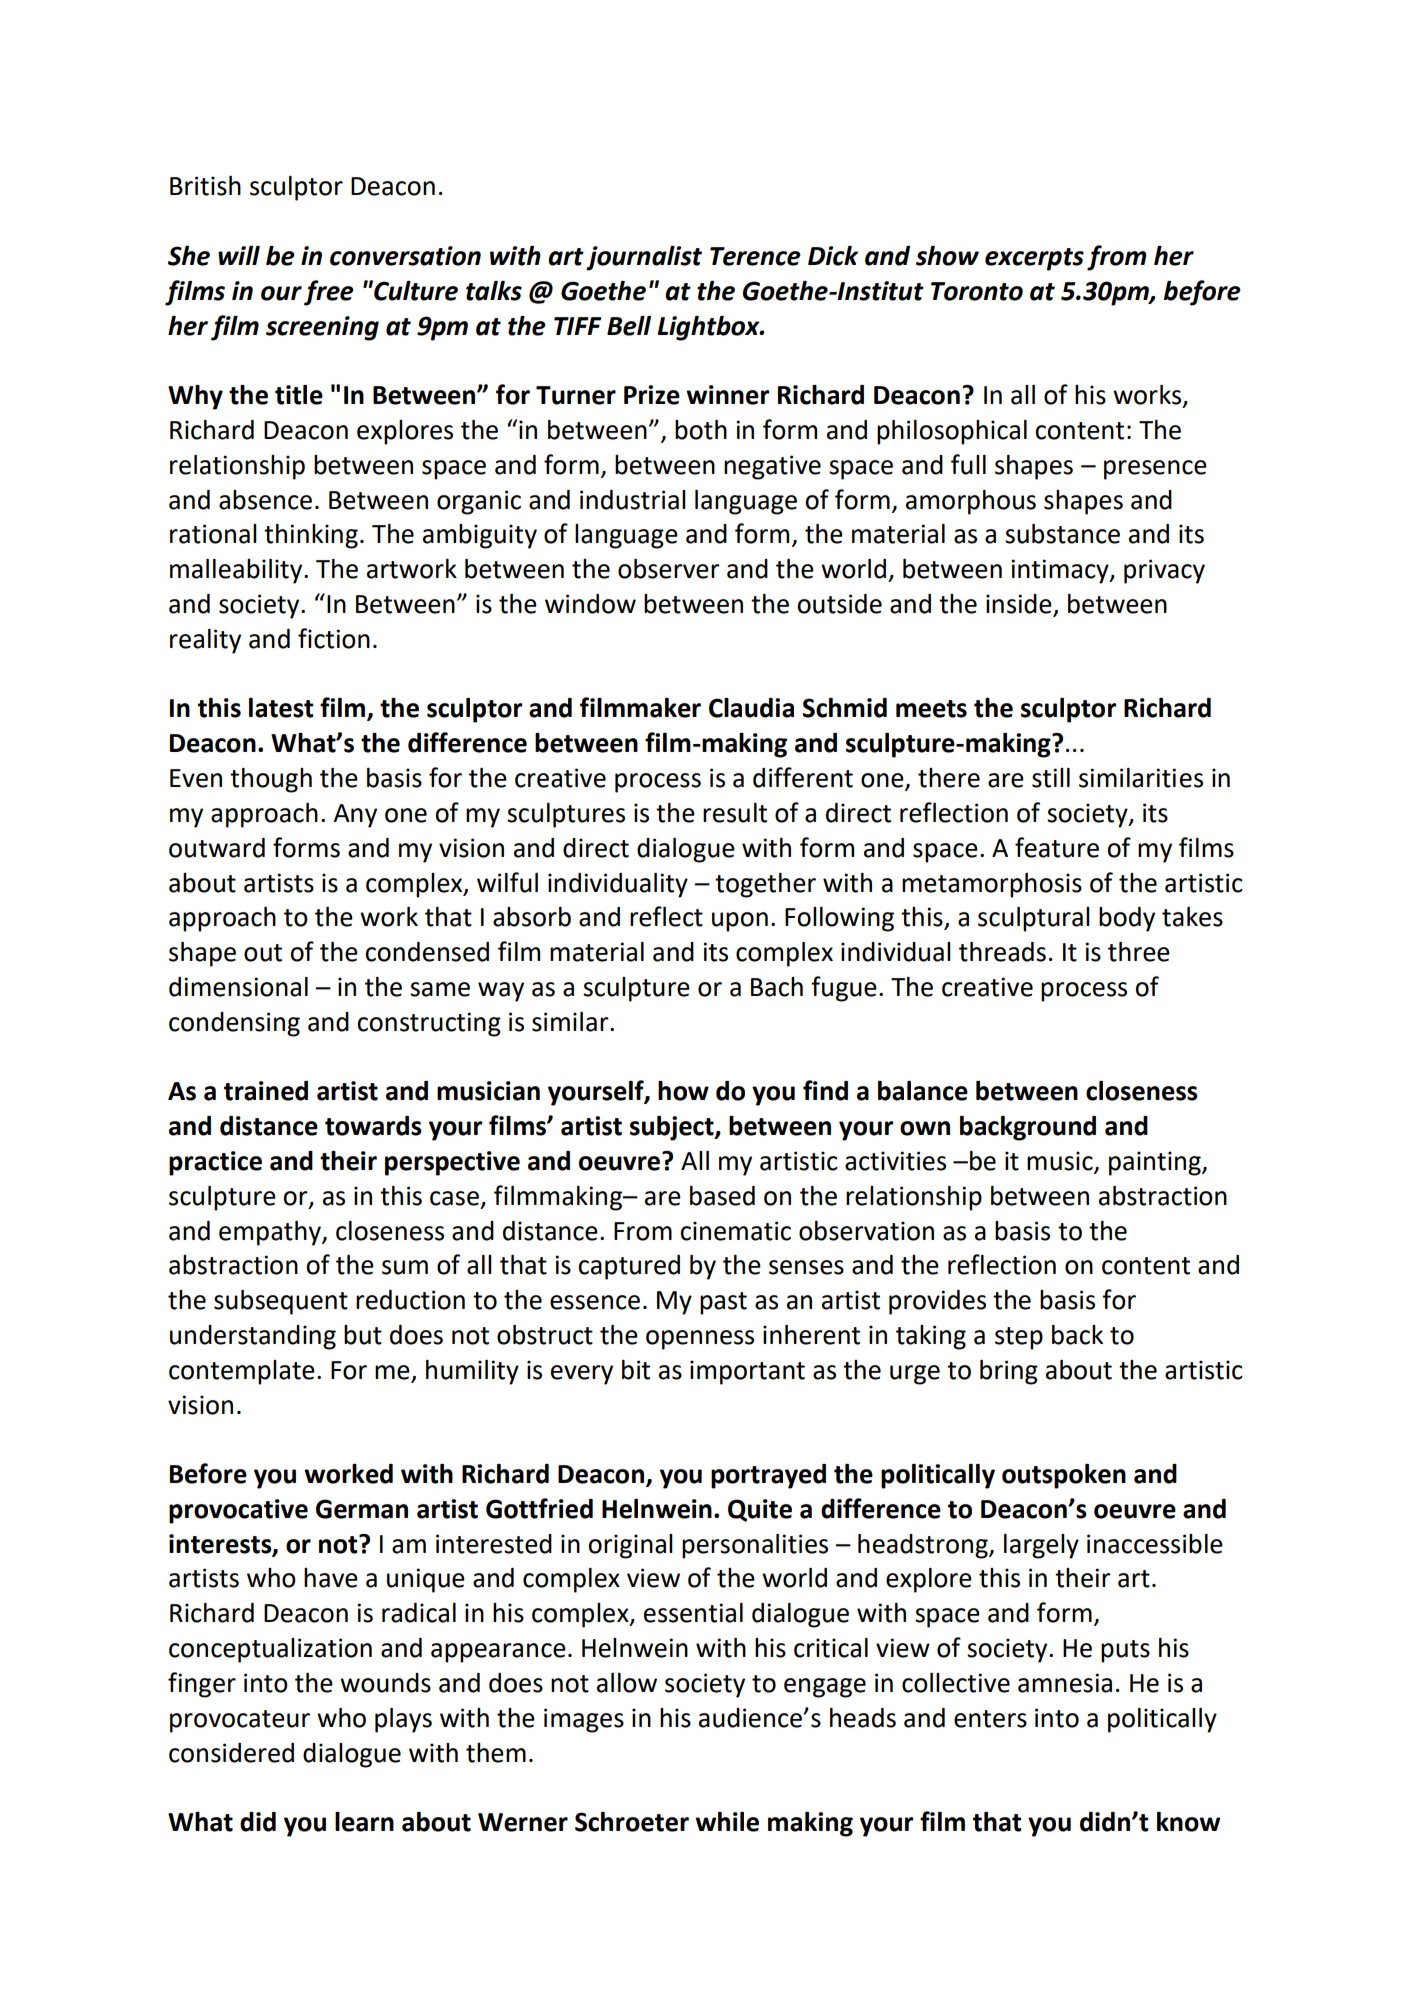  I want to click on Bach, so click(777, 987).
